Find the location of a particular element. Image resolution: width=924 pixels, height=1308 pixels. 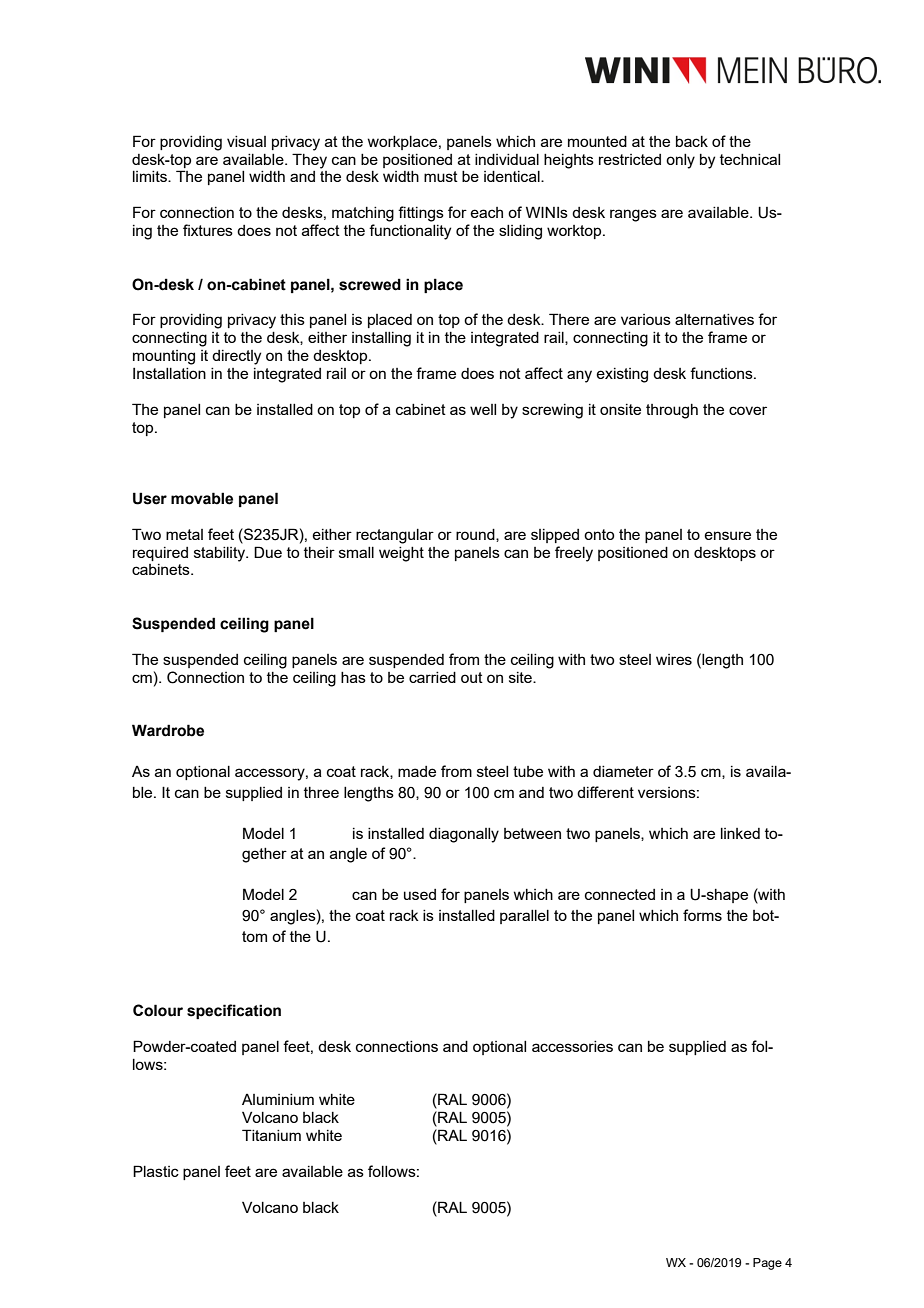

visual is located at coordinates (246, 141).
